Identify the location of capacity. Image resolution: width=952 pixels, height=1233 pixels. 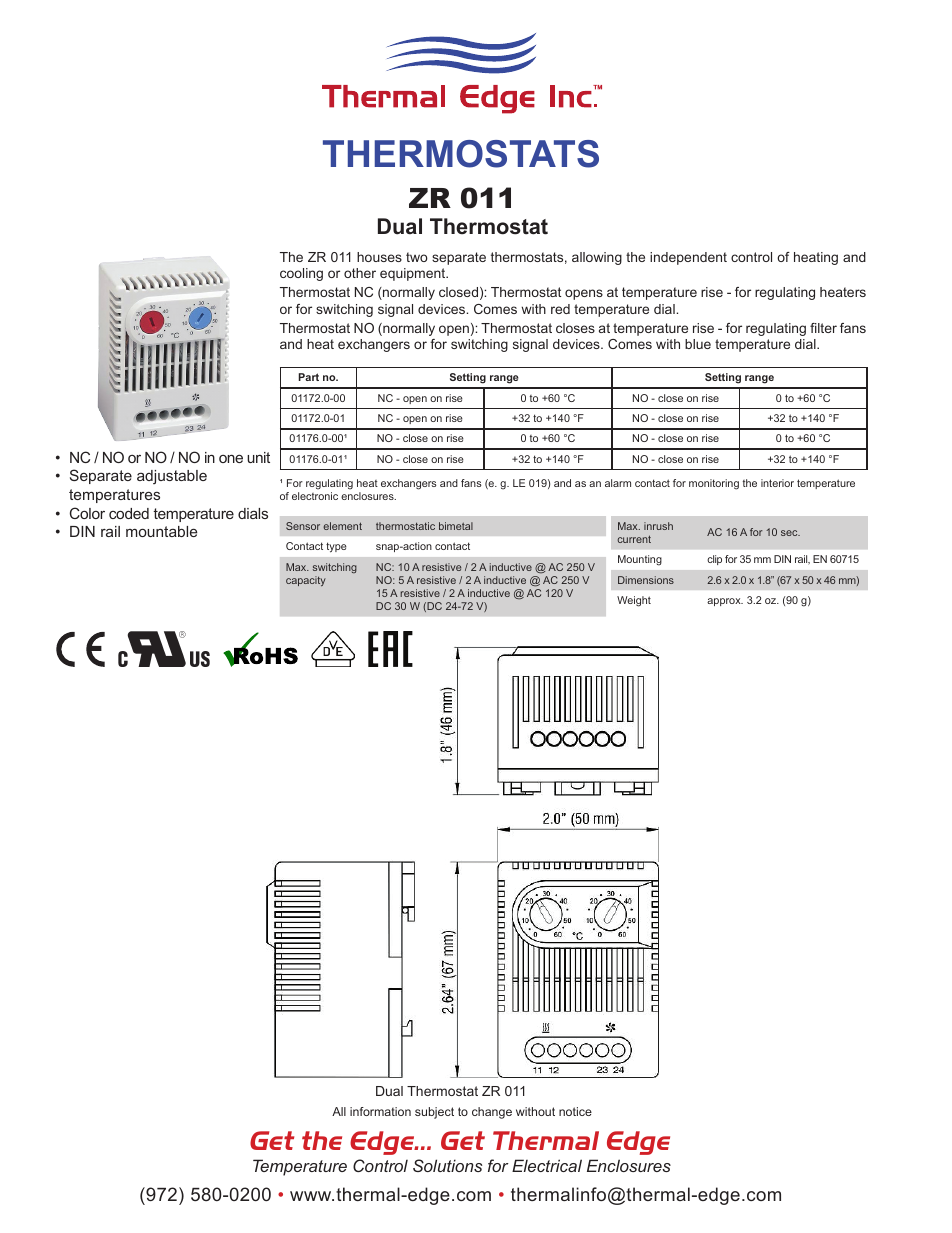
(306, 581).
